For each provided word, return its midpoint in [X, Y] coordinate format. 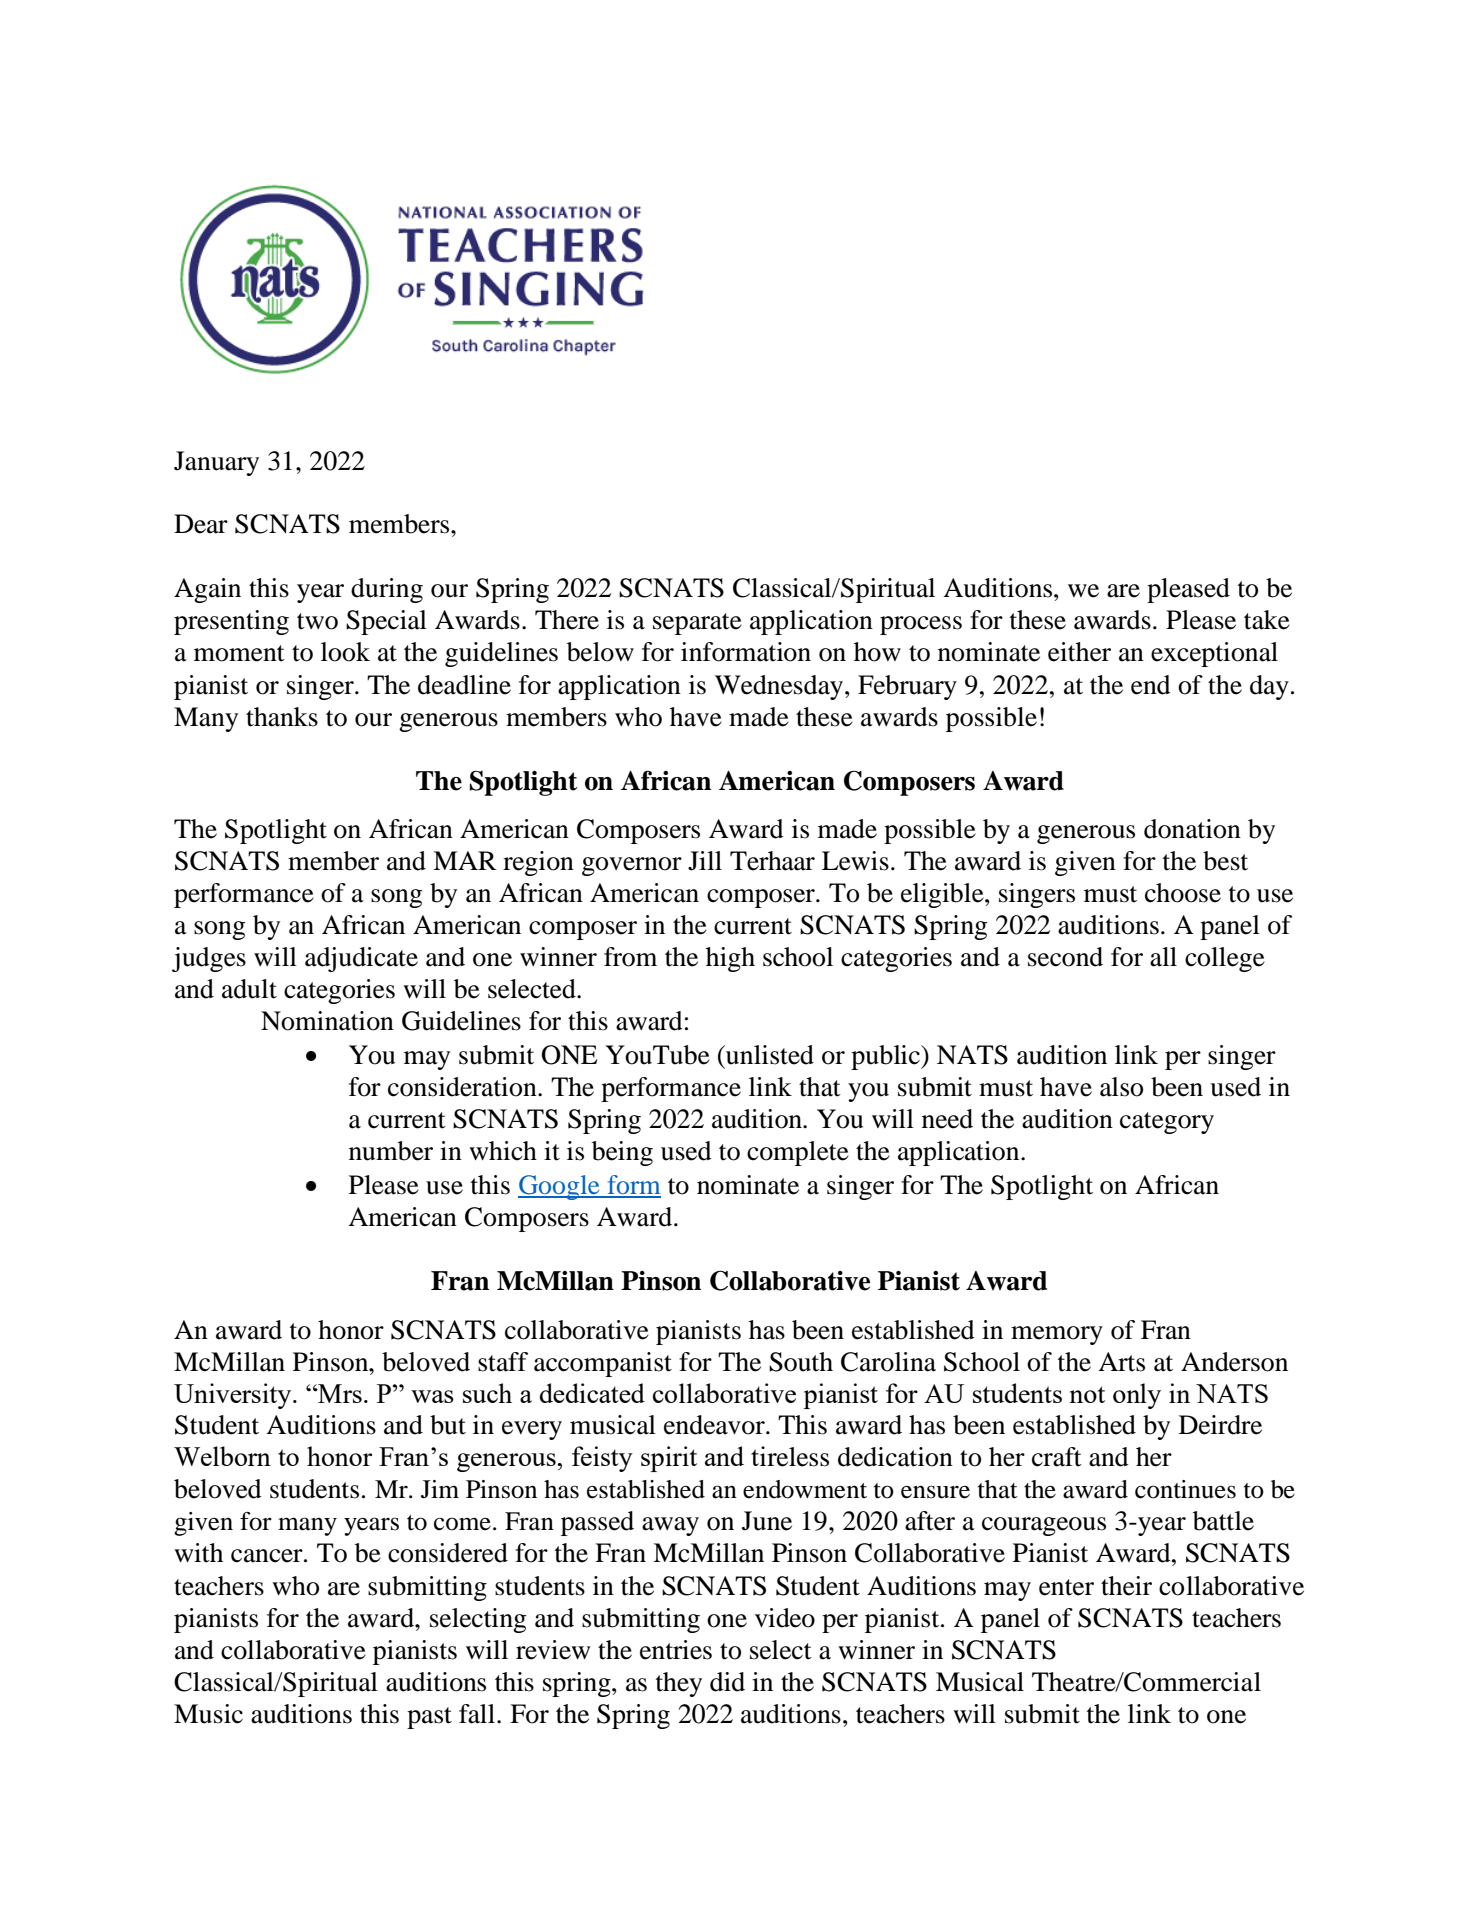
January [216, 463]
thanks [282, 717]
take [1267, 620]
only [1137, 1396]
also [1121, 1087]
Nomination [327, 1021]
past [429, 1718]
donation [1192, 829]
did [727, 1682]
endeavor [715, 1425]
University [234, 1396]
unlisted [769, 1055]
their [1126, 1586]
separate [697, 624]
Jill [705, 861]
